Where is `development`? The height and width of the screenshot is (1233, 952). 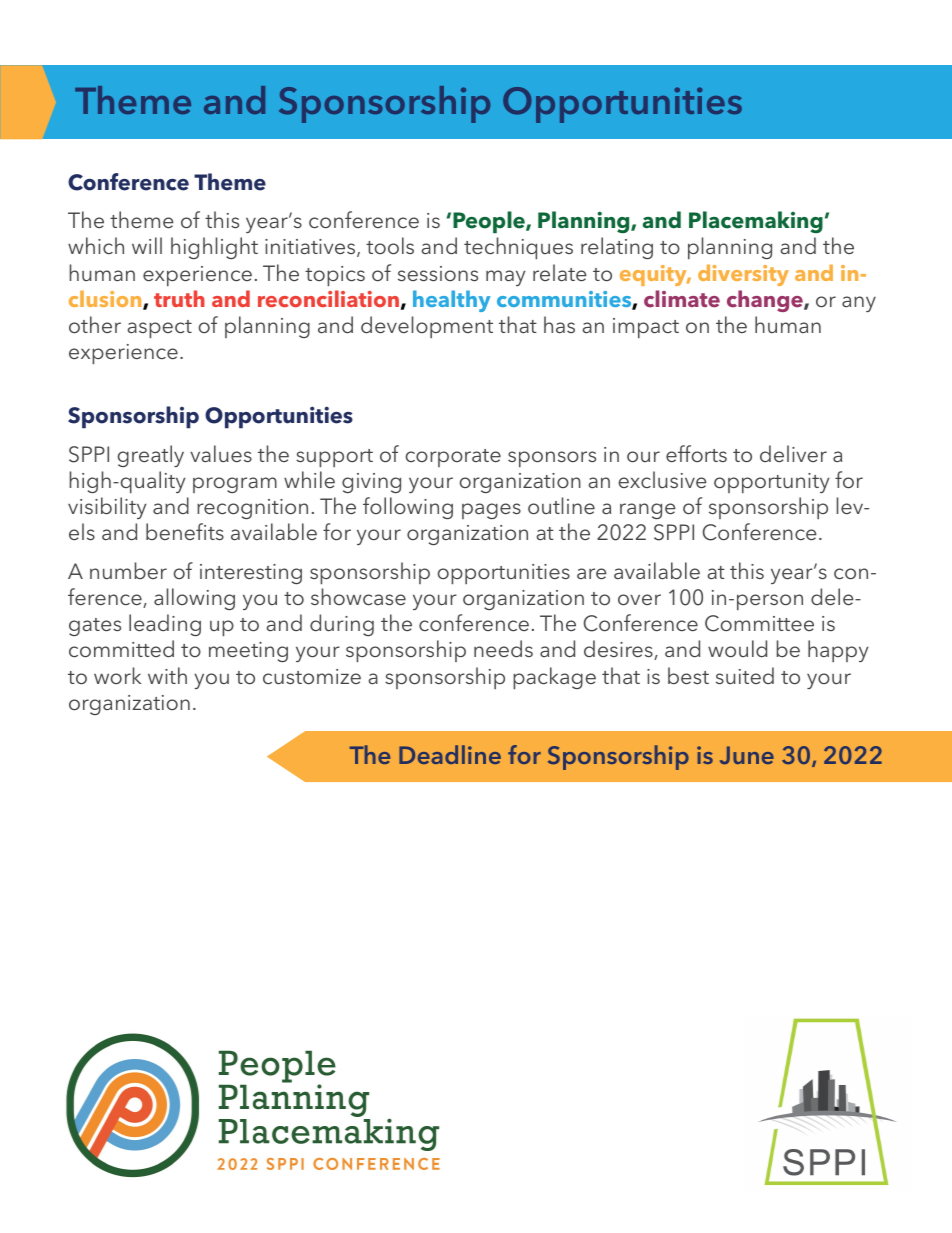
development is located at coordinates (427, 327).
